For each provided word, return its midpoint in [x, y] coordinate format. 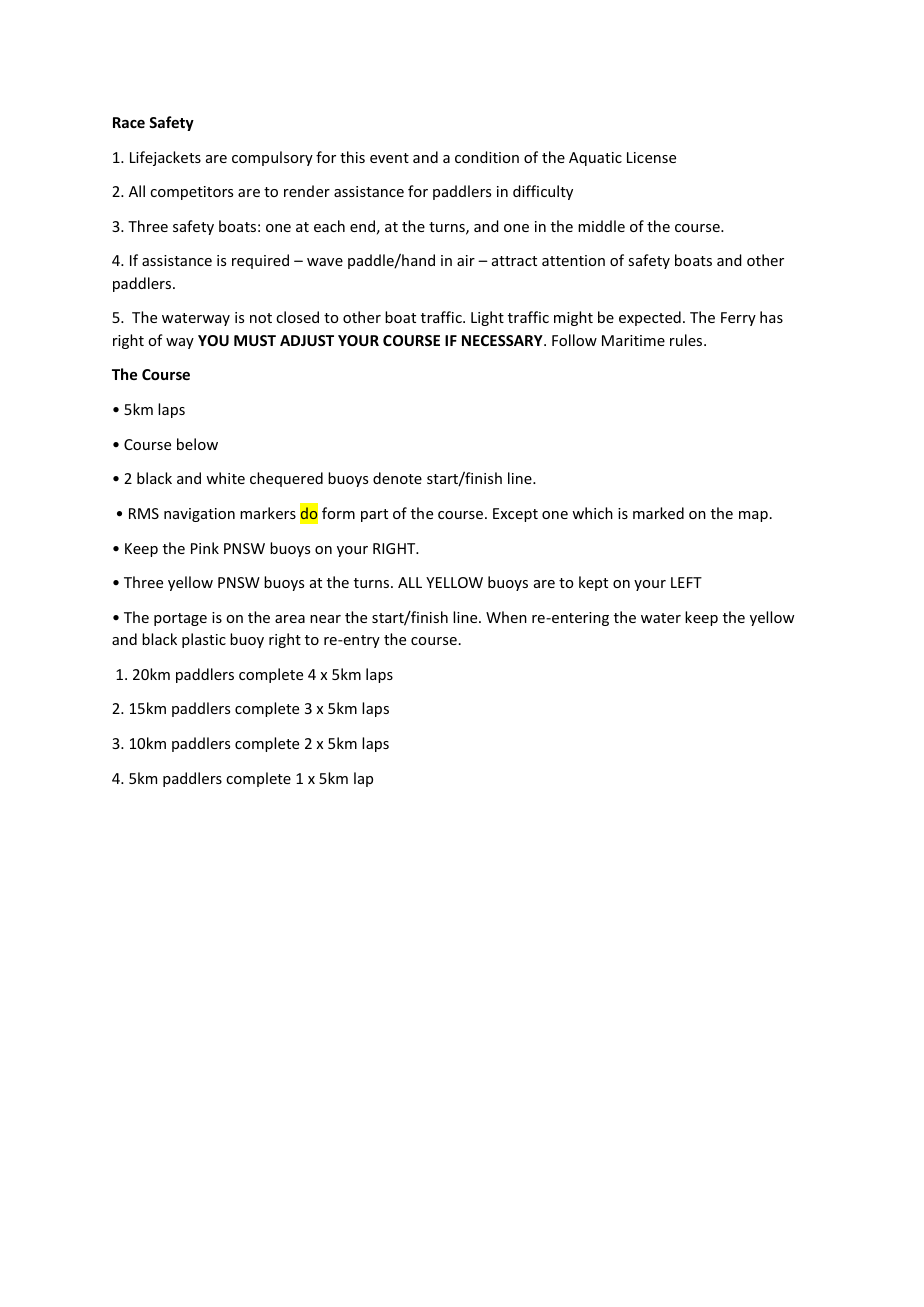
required [260, 261]
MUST [255, 340]
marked [658, 513]
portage [180, 619]
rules [687, 340]
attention [573, 260]
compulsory [272, 158]
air [466, 260]
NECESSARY [503, 340]
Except [515, 515]
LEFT [686, 582]
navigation [199, 515]
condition [487, 157]
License [651, 157]
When [506, 617]
